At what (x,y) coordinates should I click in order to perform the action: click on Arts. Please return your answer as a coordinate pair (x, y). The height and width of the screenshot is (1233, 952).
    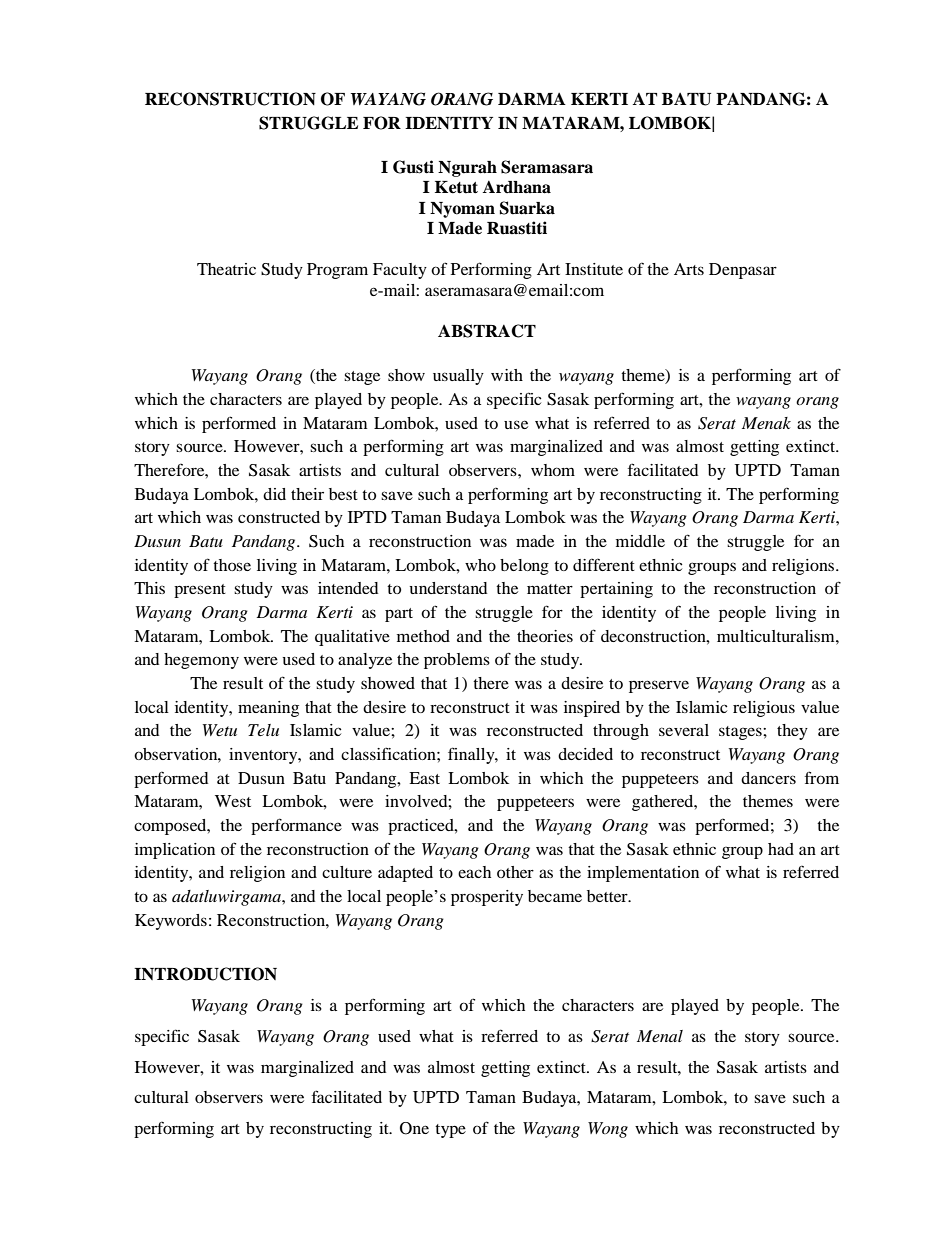
    Looking at the image, I should click on (689, 269).
